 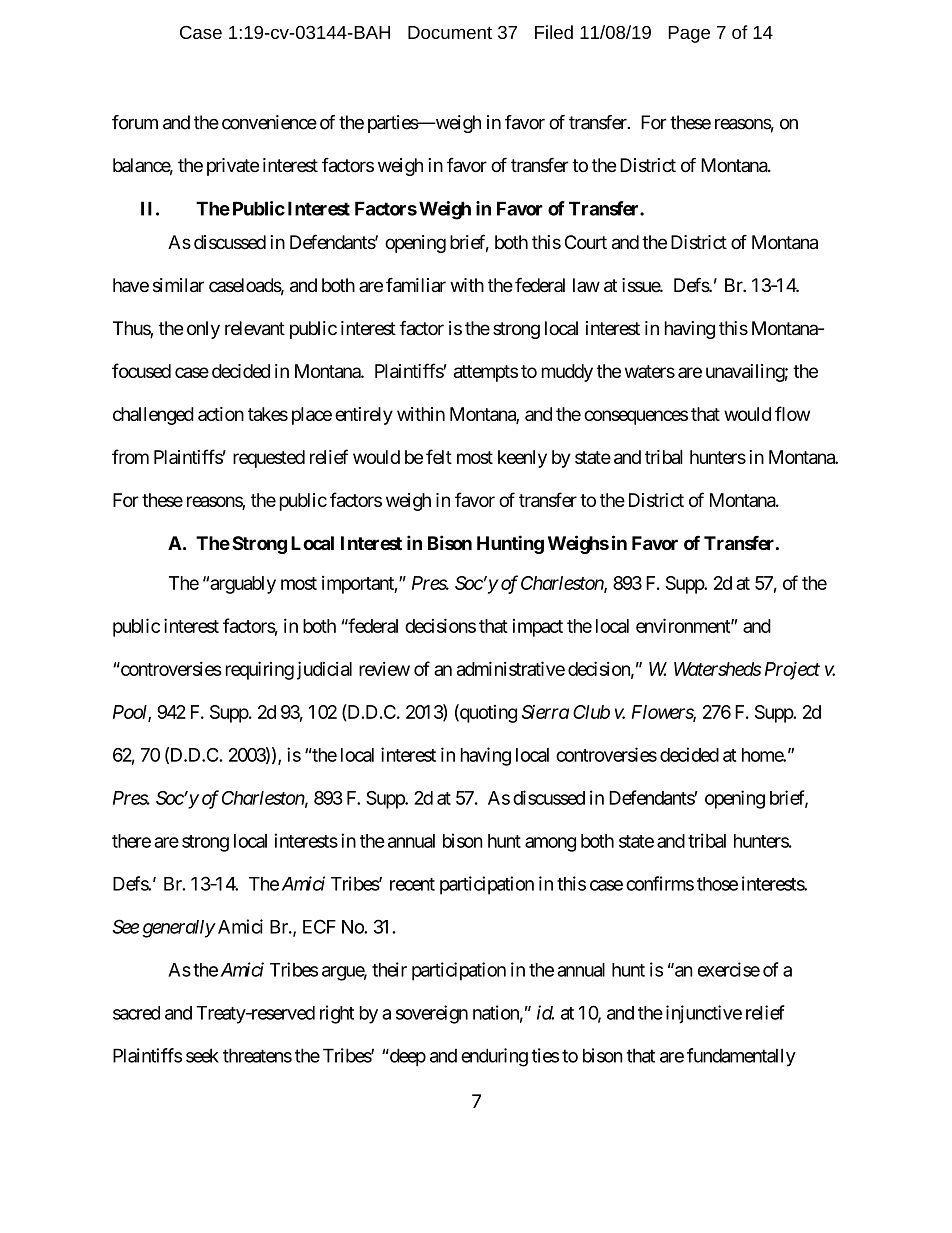 I want to click on Project, so click(x=792, y=670).
